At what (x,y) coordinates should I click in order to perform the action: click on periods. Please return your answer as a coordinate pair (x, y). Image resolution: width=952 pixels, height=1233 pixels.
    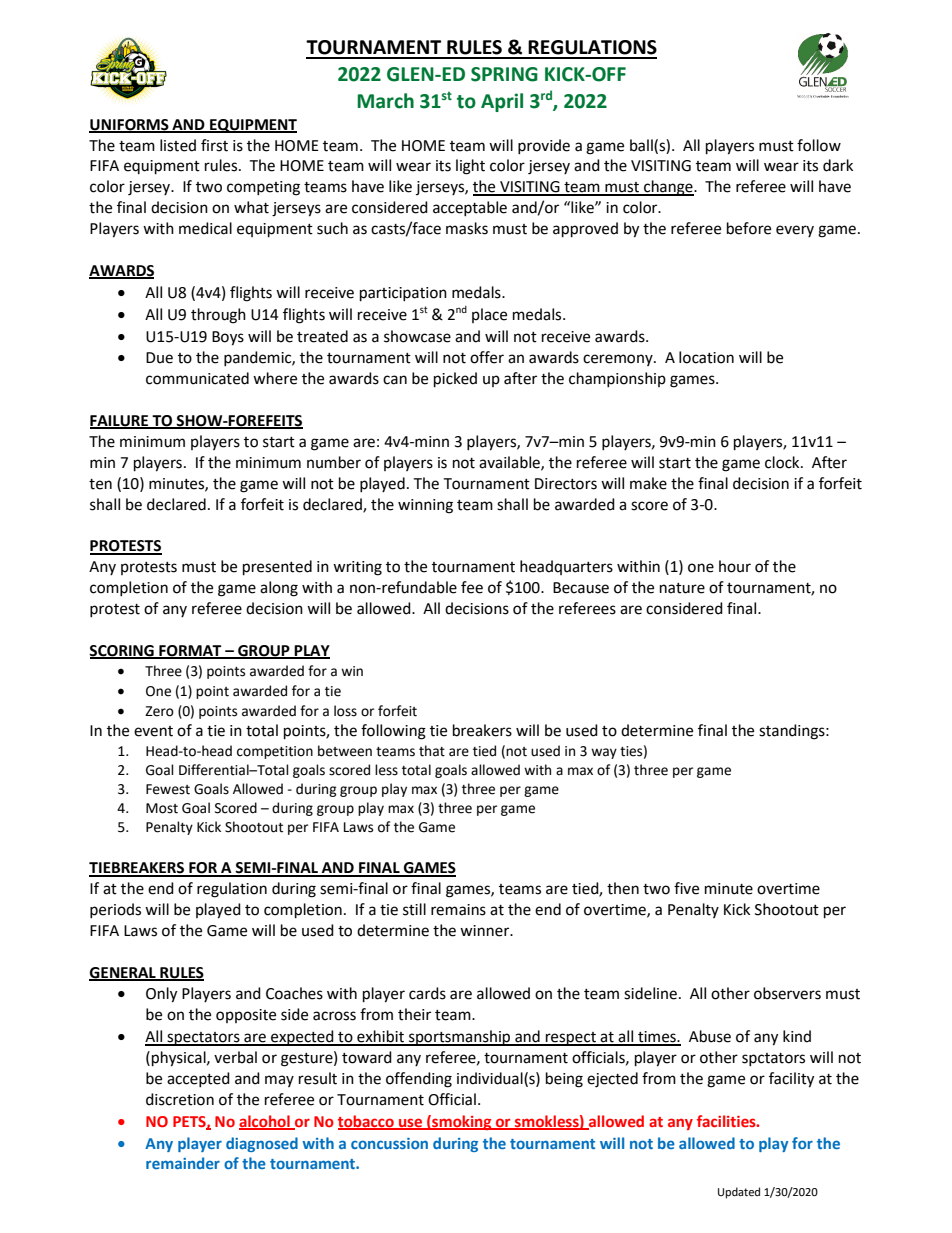
    Looking at the image, I should click on (115, 910).
